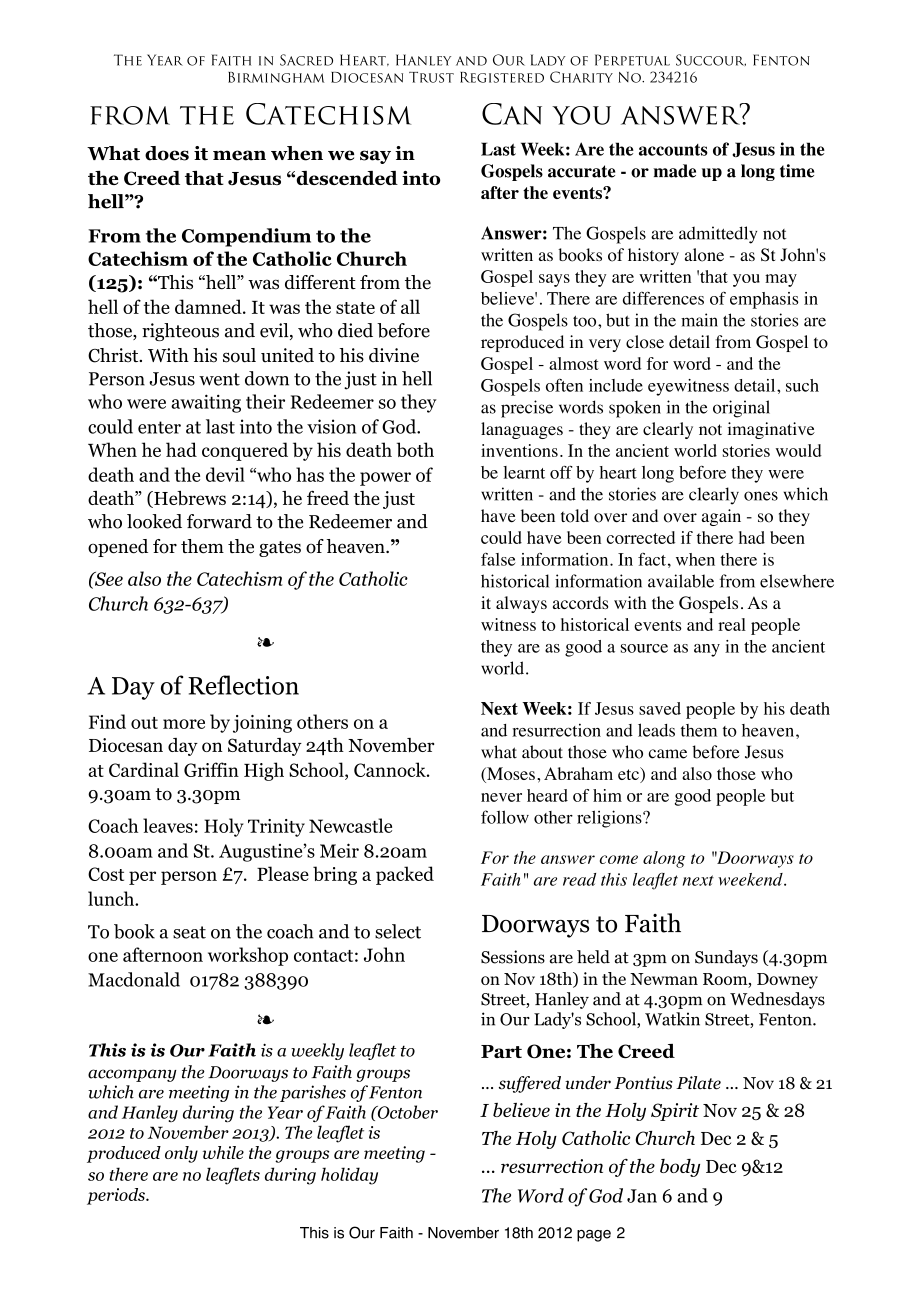 Image resolution: width=924 pixels, height=1308 pixels. Describe the element at coordinates (349, 1176) in the image. I see `holiday` at that location.
